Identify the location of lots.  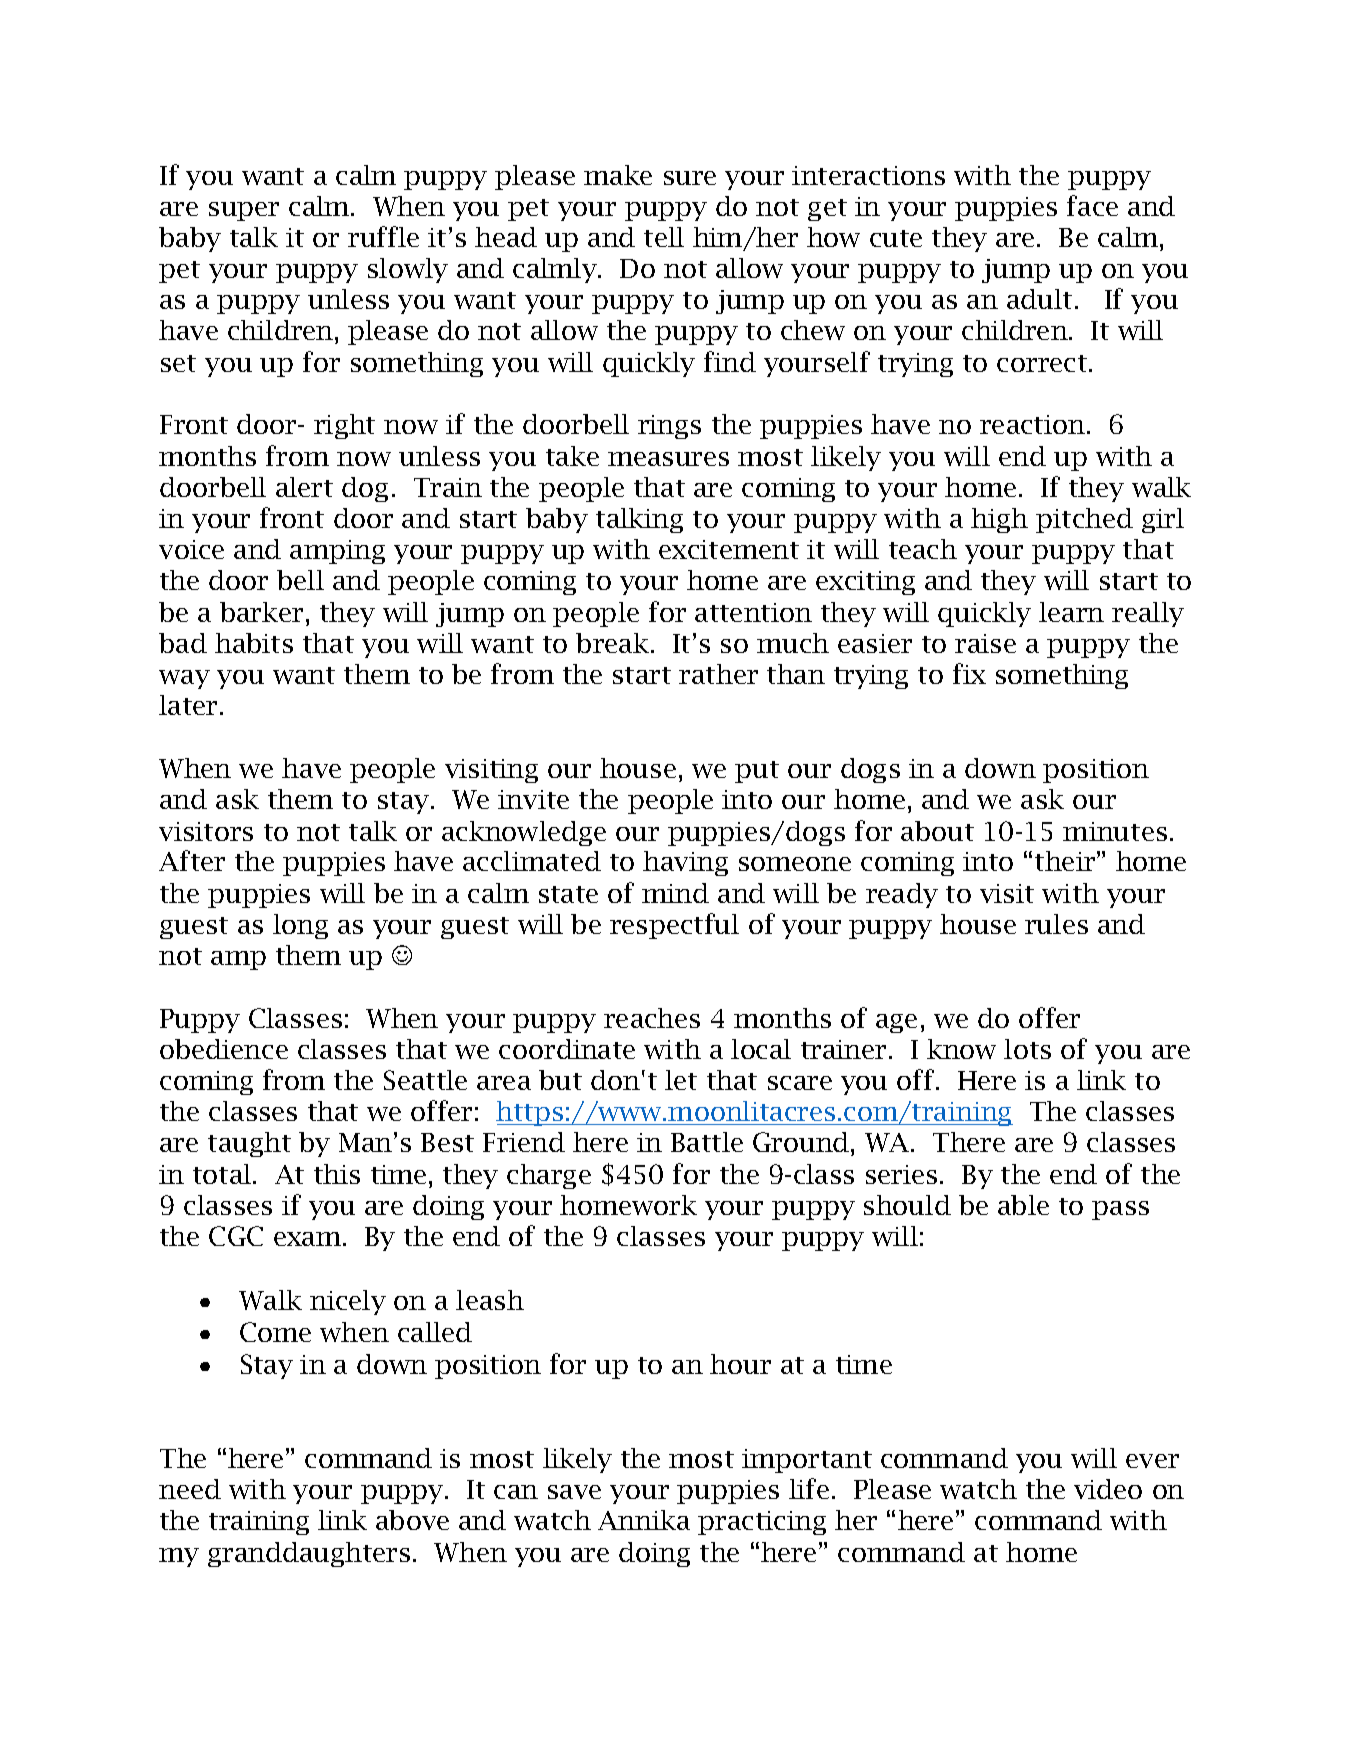
(1027, 1049).
